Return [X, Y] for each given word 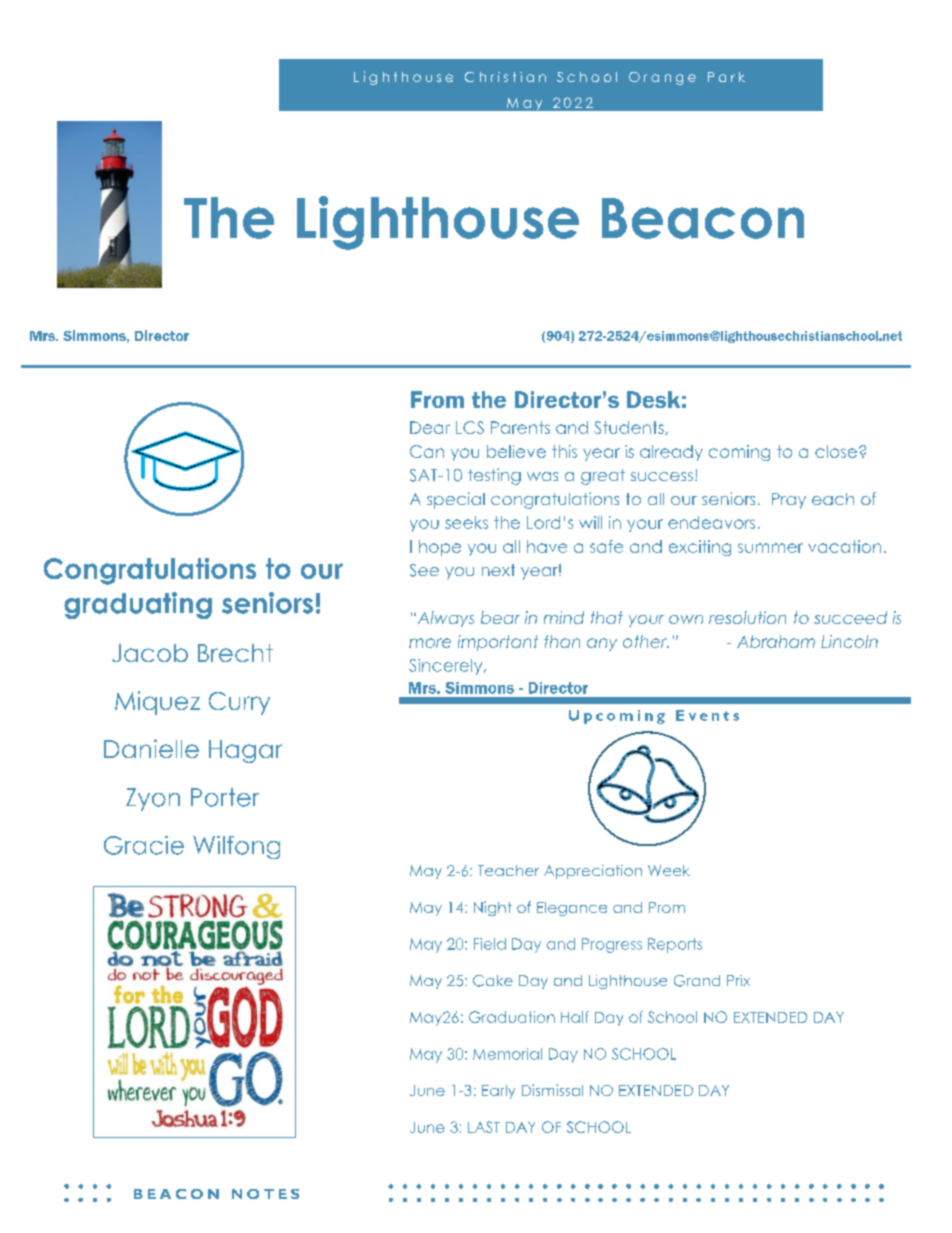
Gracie [144, 845]
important [498, 643]
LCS [470, 427]
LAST [484, 1127]
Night [493, 908]
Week [669, 870]
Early [498, 1092]
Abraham [776, 641]
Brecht [235, 653]
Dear [430, 427]
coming [739, 453]
